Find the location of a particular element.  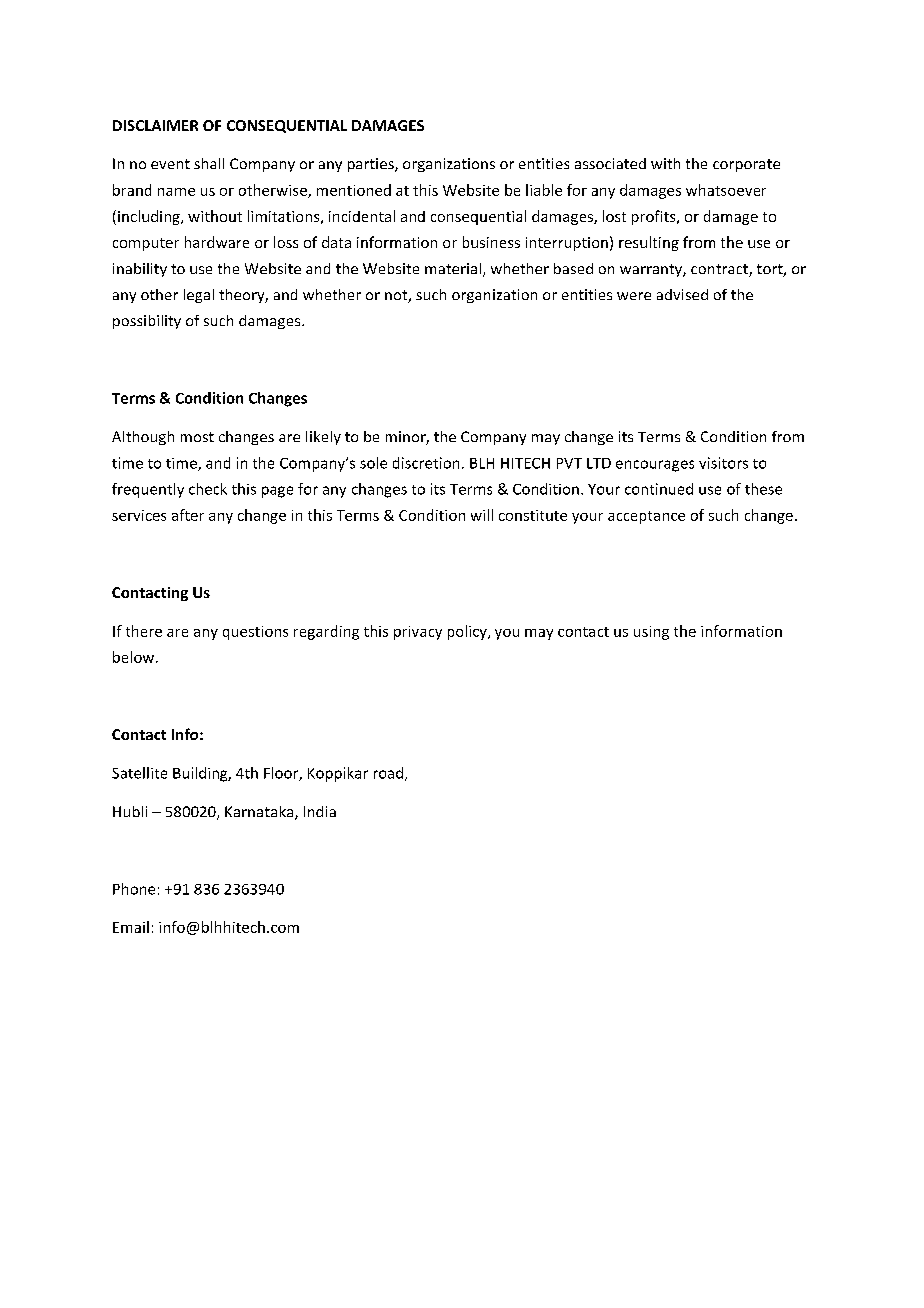

using is located at coordinates (651, 633).
